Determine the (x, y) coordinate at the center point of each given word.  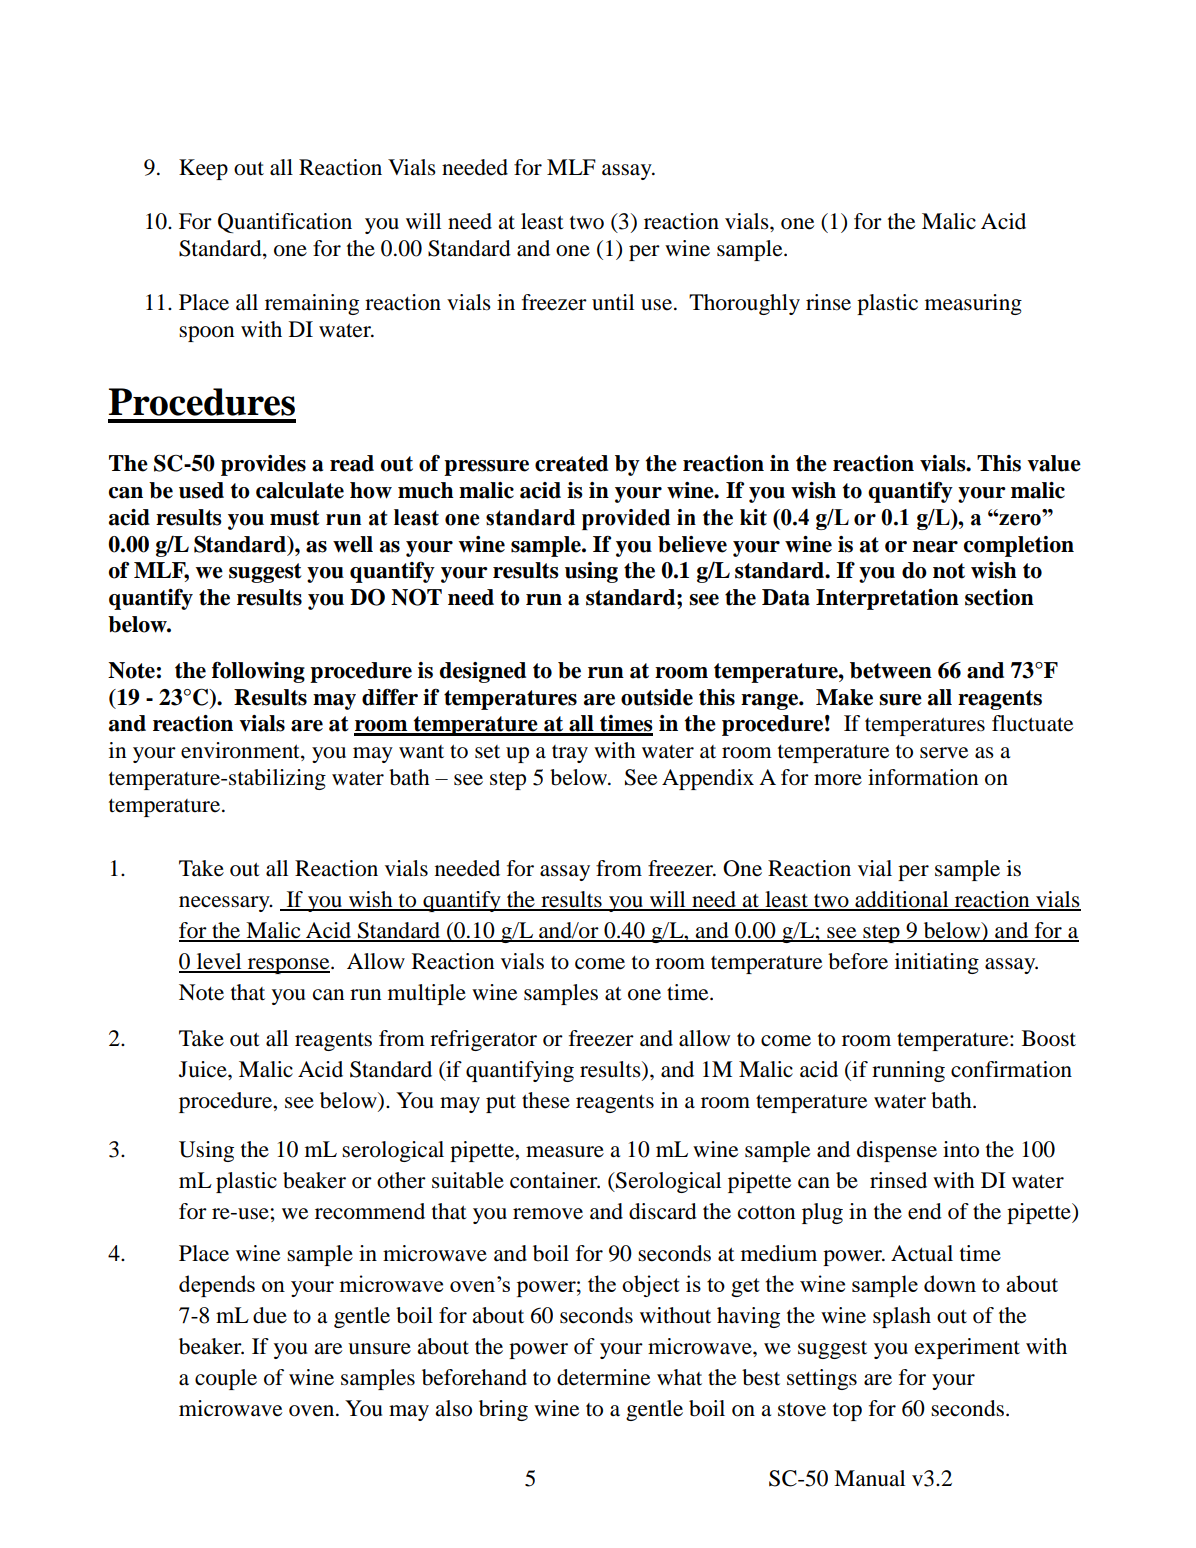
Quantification (285, 223)
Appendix (708, 779)
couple (226, 1379)
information (923, 777)
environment (241, 751)
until (613, 302)
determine (603, 1377)
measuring (973, 304)
